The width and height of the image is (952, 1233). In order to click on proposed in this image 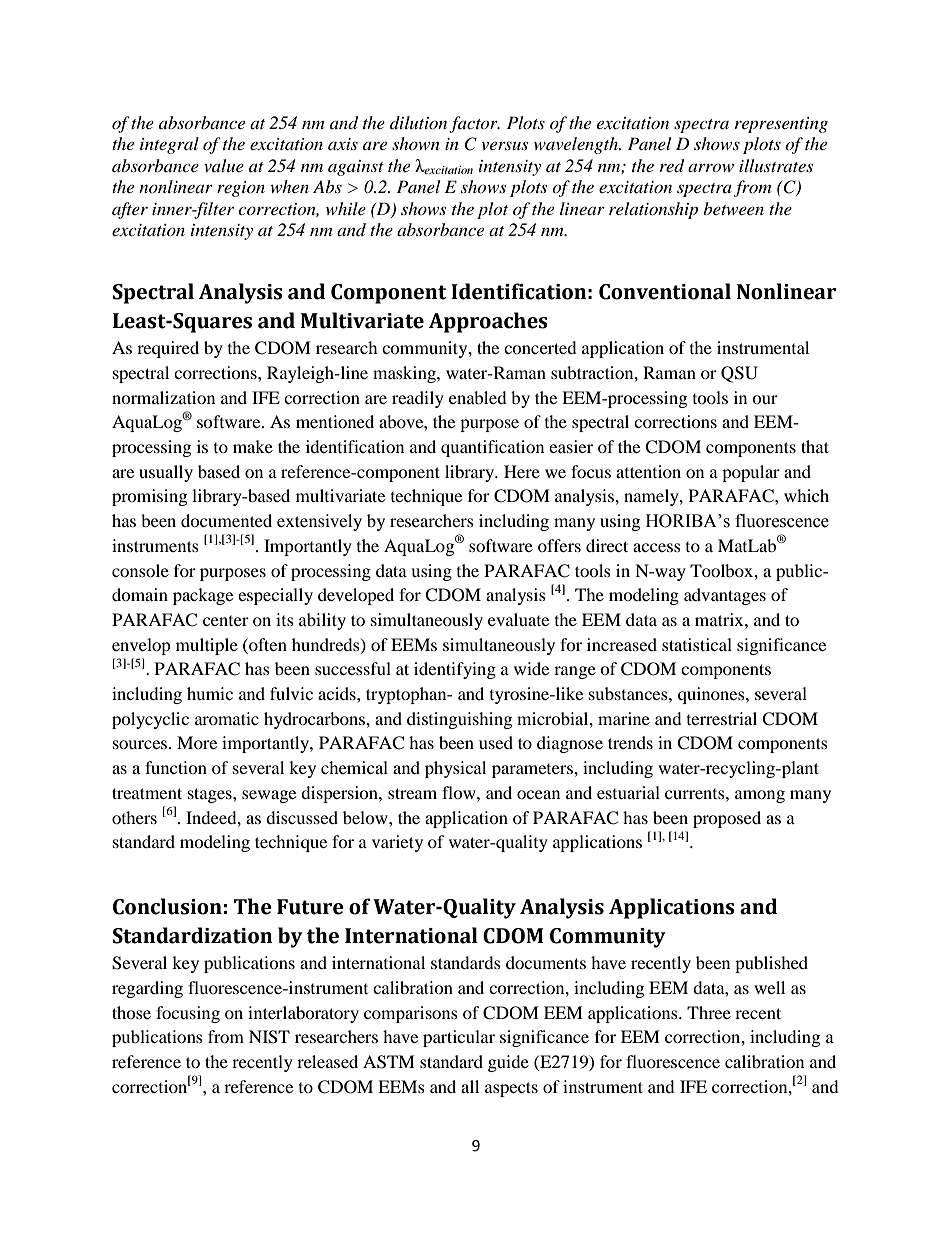, I will do `click(727, 819)`.
